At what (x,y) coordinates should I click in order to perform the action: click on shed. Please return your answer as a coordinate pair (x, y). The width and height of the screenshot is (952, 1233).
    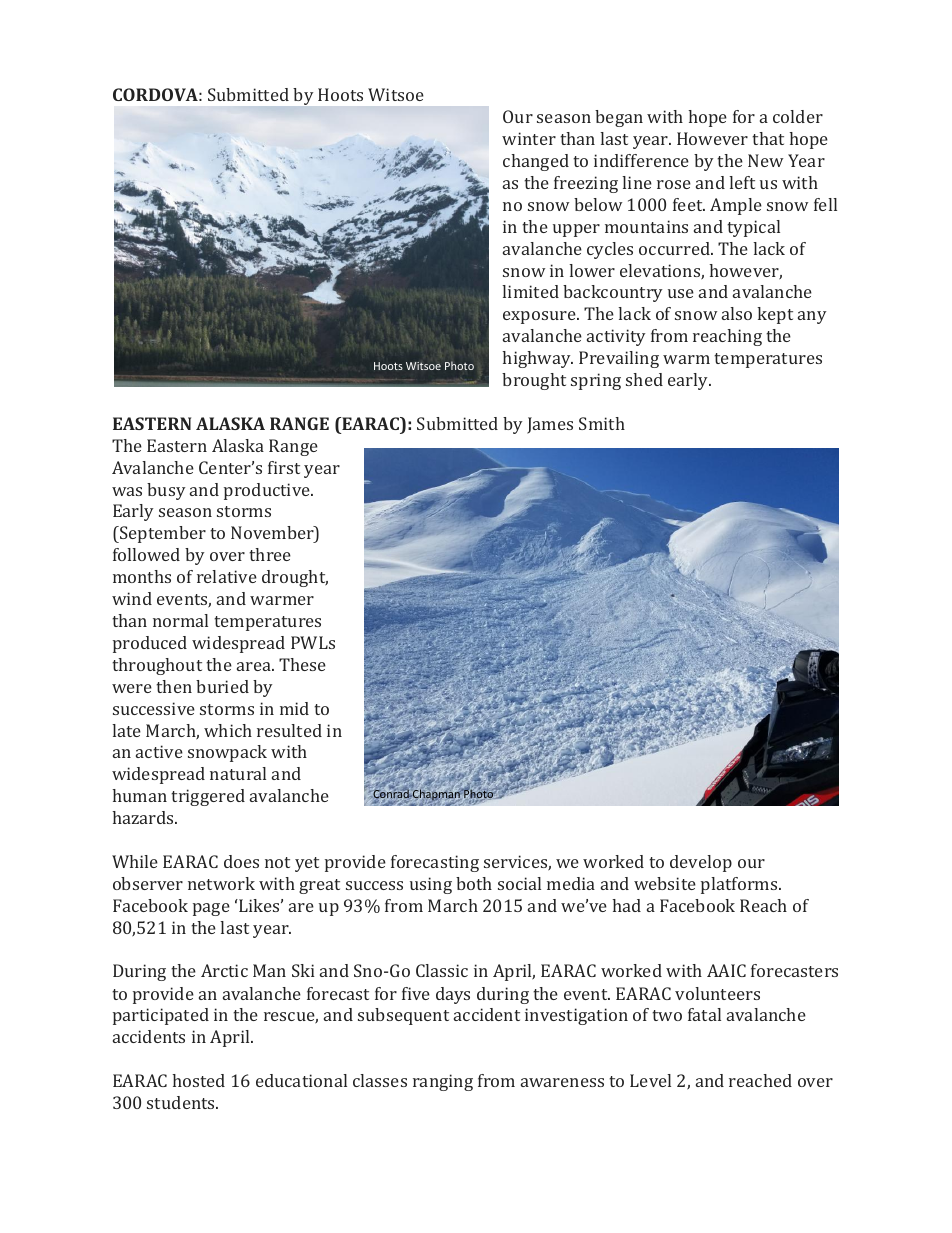
    Looking at the image, I should click on (644, 379).
